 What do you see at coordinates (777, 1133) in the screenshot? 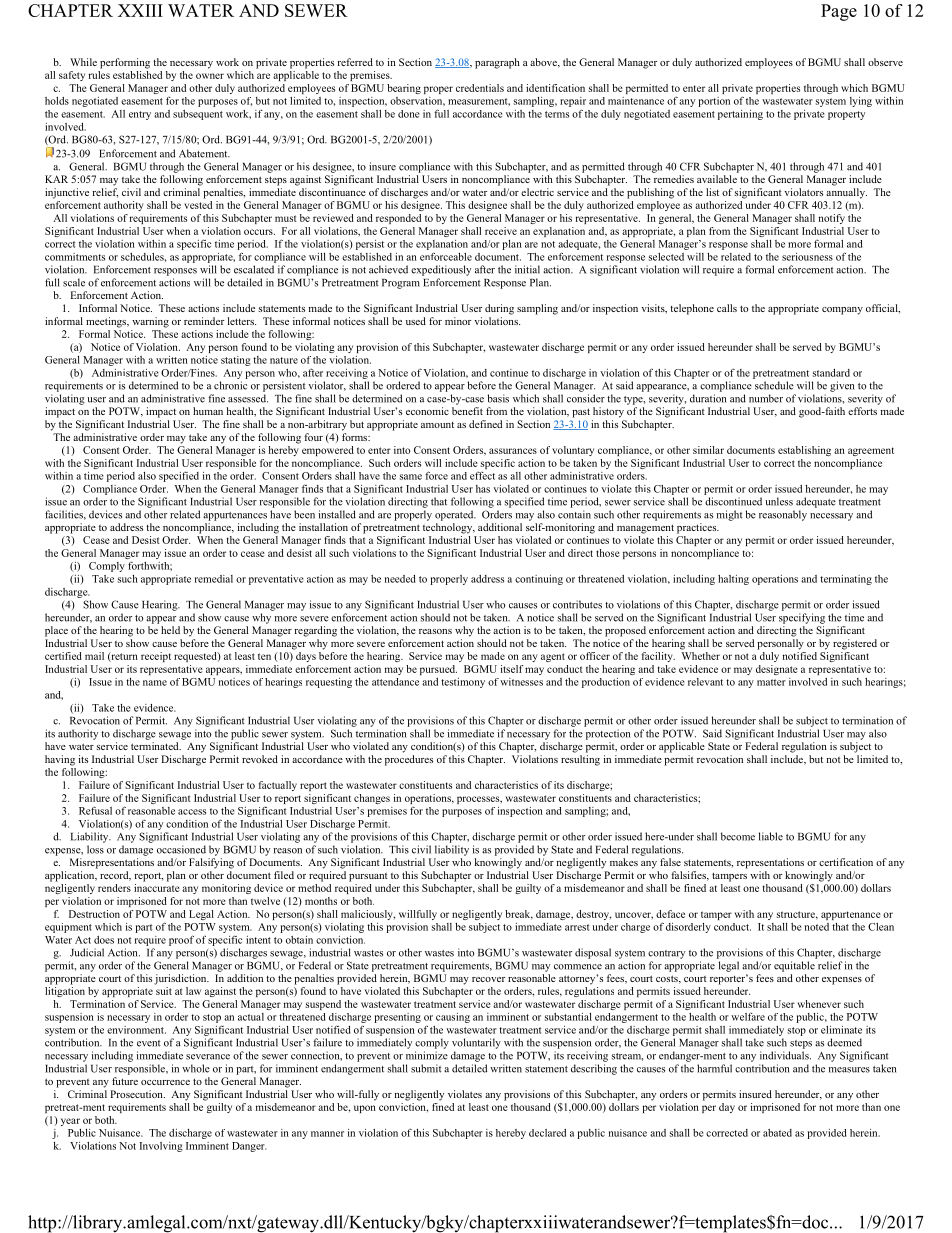
I see `abated` at bounding box center [777, 1133].
